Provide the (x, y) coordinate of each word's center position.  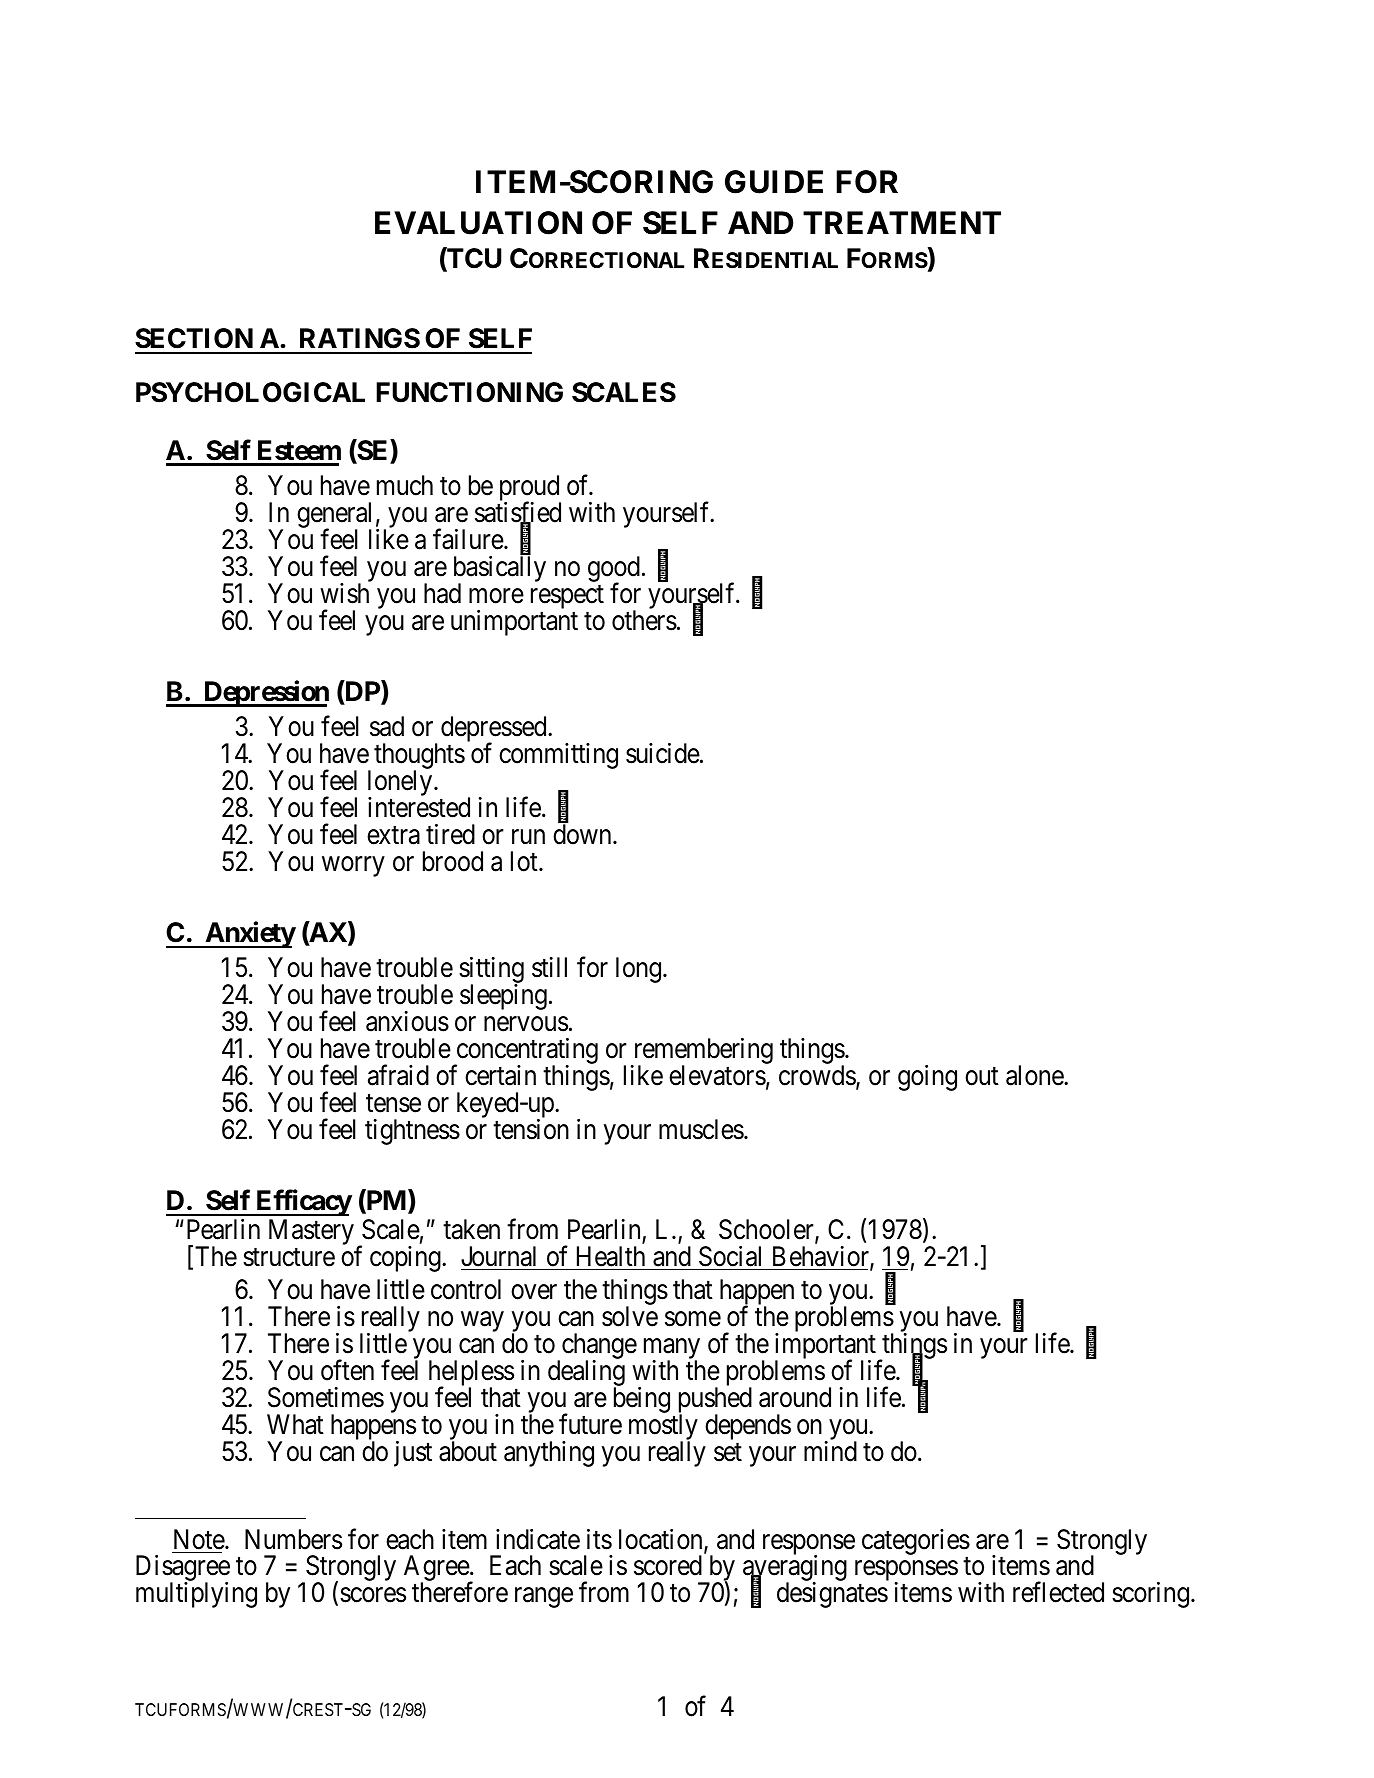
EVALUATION (478, 223)
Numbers (293, 1539)
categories (916, 1543)
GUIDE (774, 182)
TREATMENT (902, 222)
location (662, 1540)
